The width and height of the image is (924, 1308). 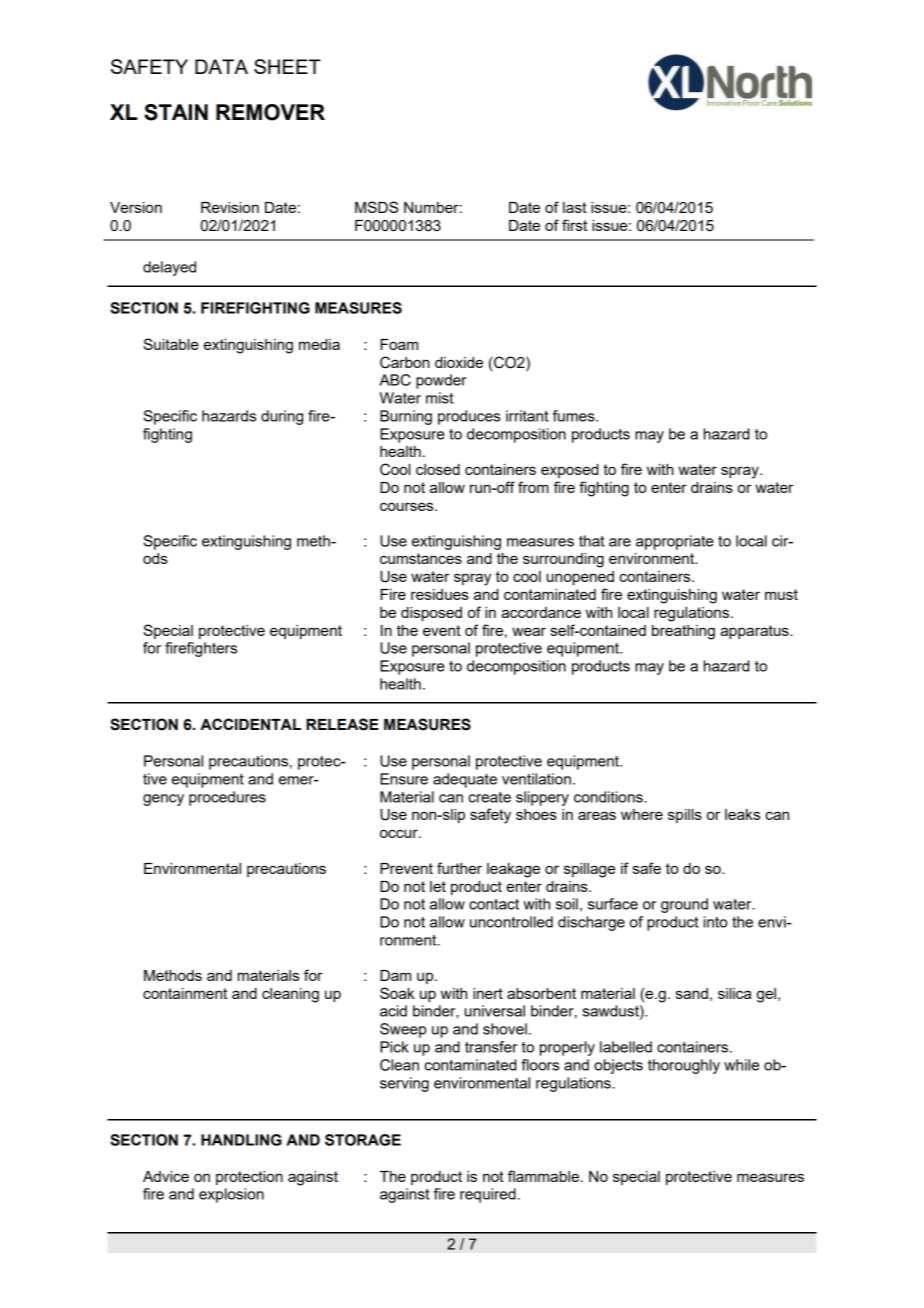 What do you see at coordinates (241, 1140) in the image?
I see `HANDLING` at bounding box center [241, 1140].
